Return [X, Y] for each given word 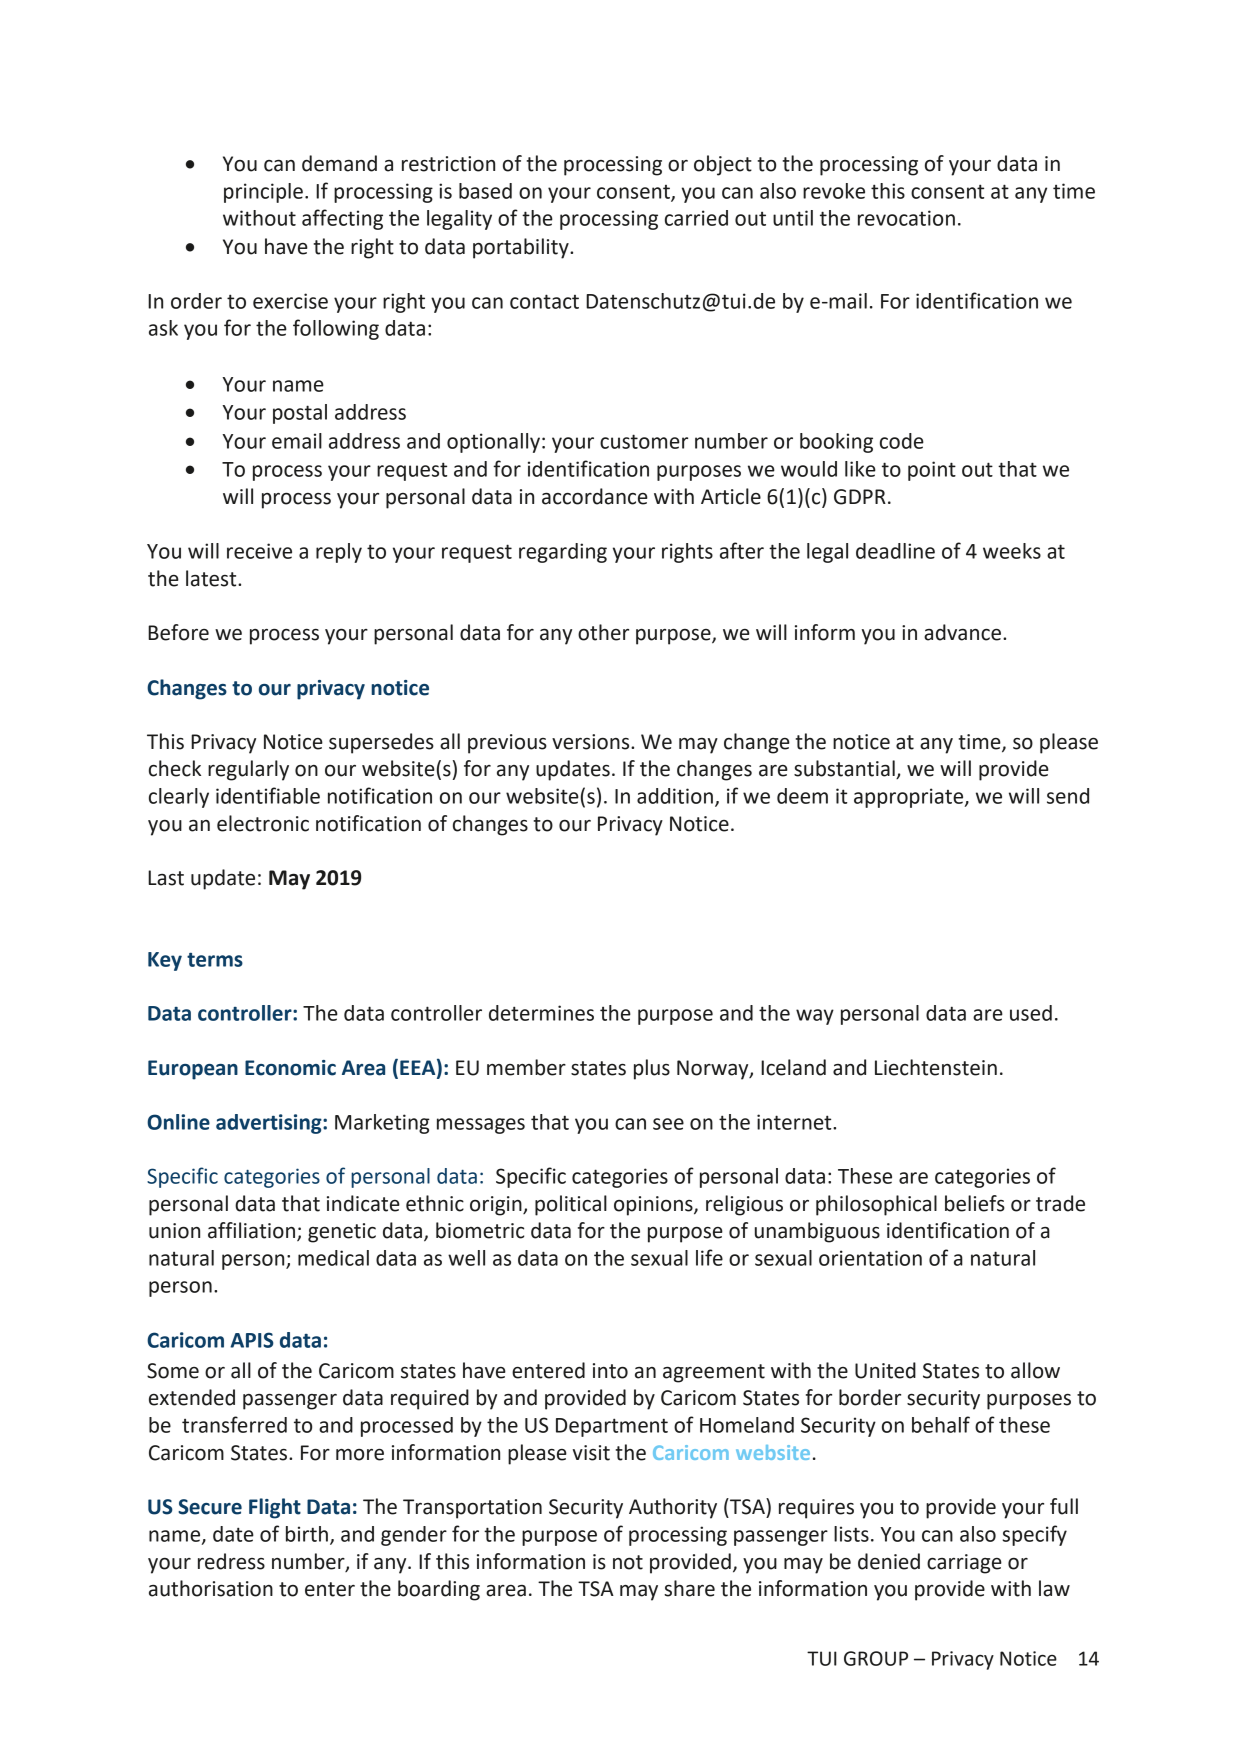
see [668, 1124]
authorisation [211, 1588]
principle [263, 193]
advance [962, 632]
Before [178, 632]
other [603, 632]
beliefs [975, 1203]
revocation [906, 218]
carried [696, 218]
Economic [290, 1068]
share [689, 1588]
